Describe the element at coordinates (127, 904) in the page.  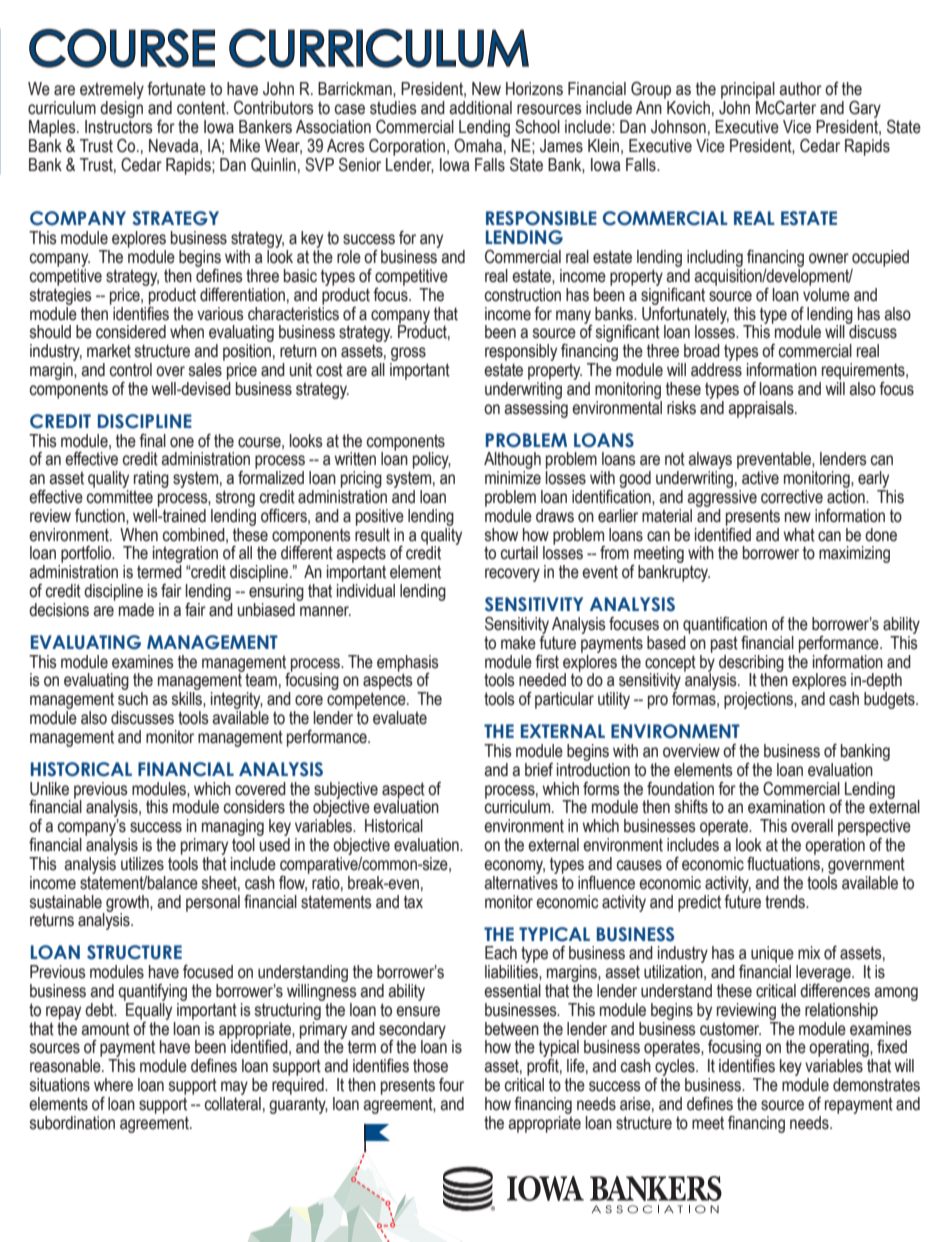
I see `growth` at that location.
